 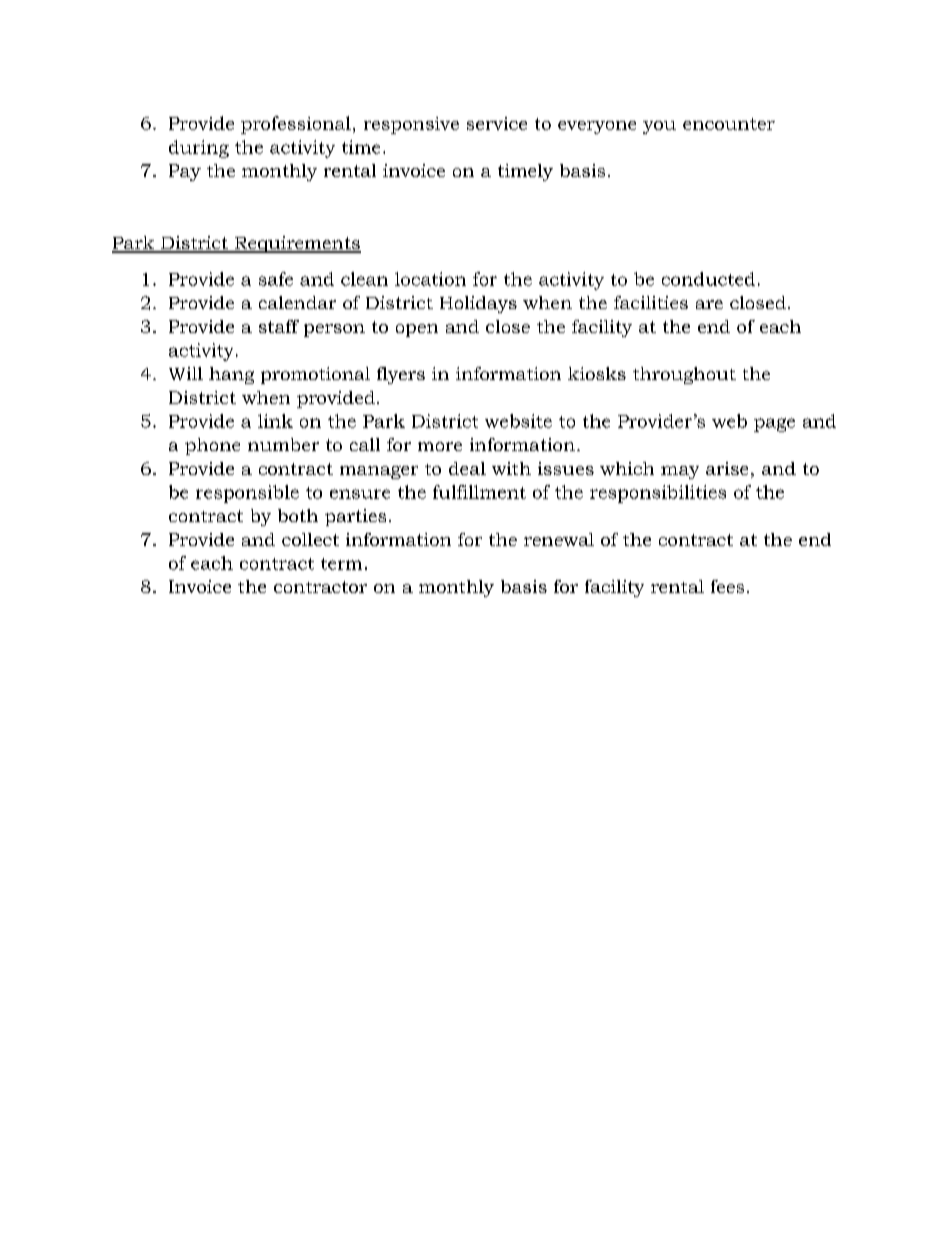 I want to click on service, so click(x=497, y=123).
